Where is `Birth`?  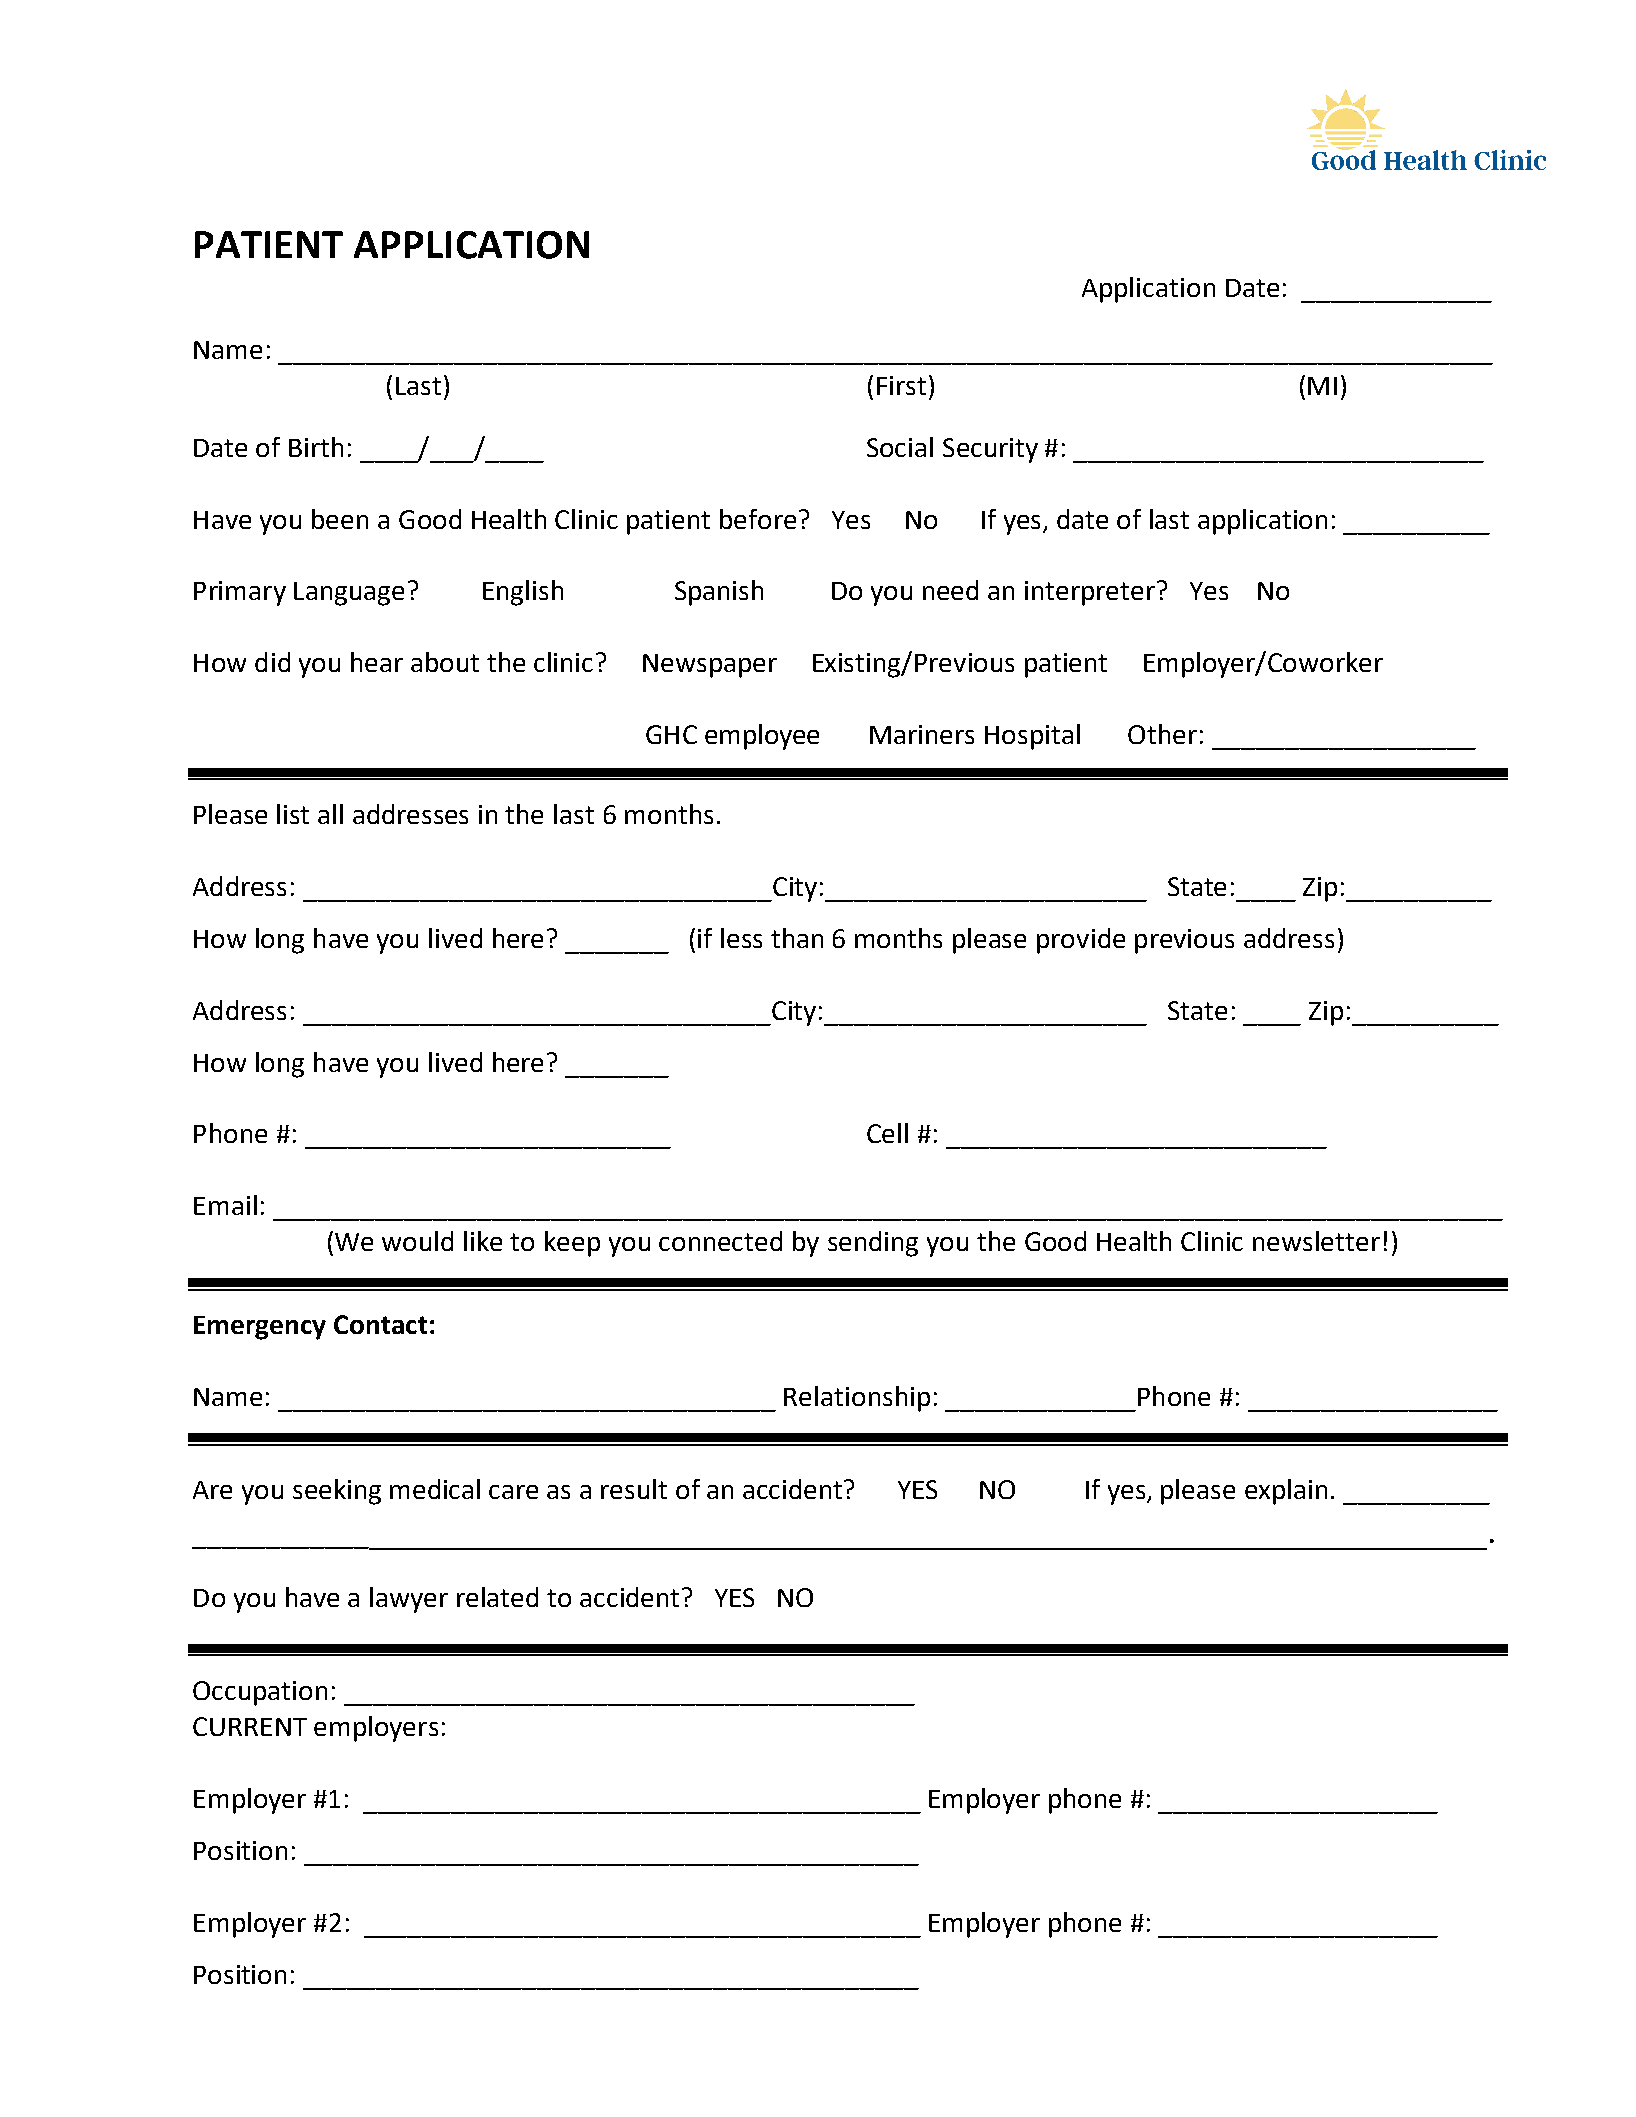 Birth is located at coordinates (316, 447).
